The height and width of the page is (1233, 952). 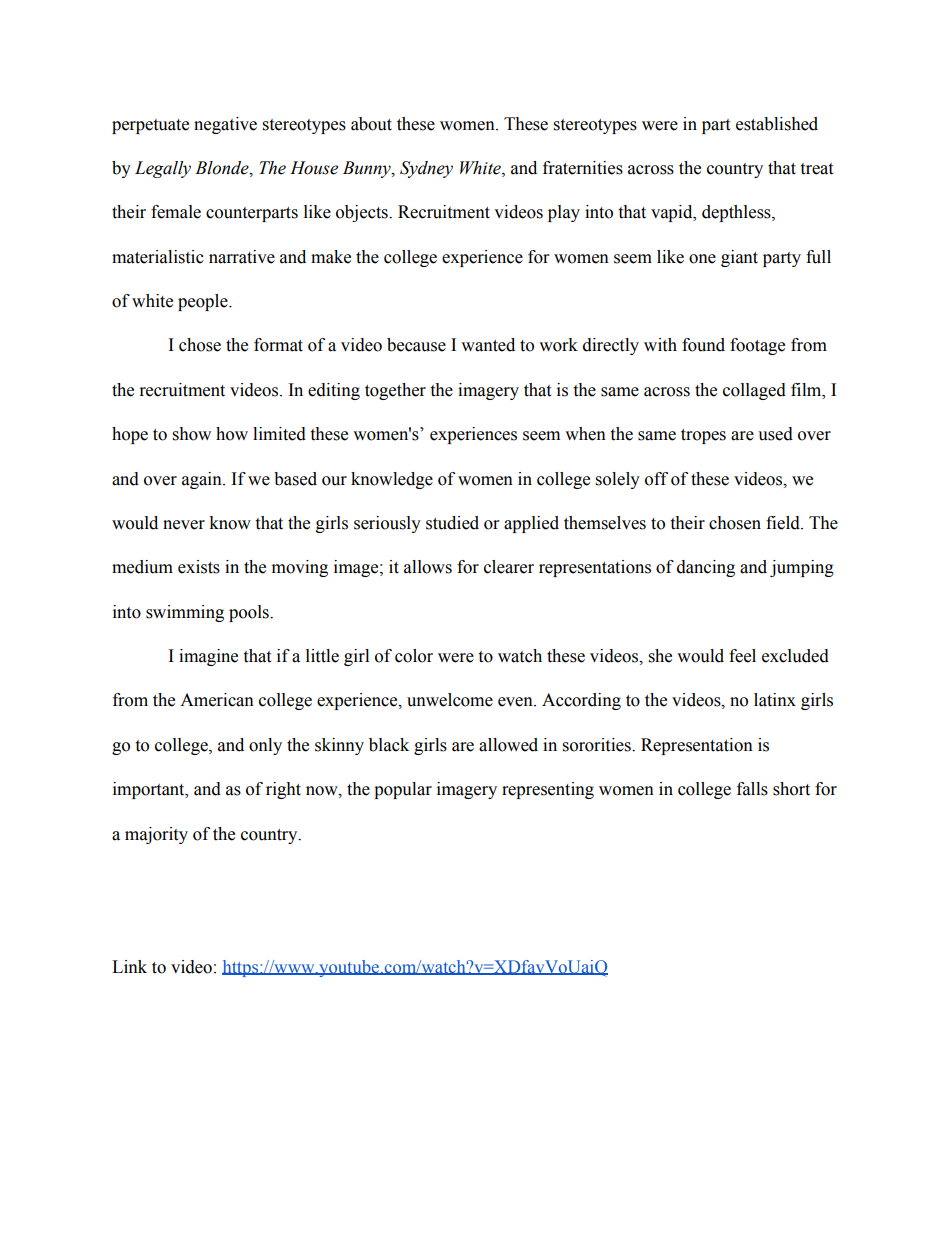 I want to click on footage, so click(x=757, y=346).
